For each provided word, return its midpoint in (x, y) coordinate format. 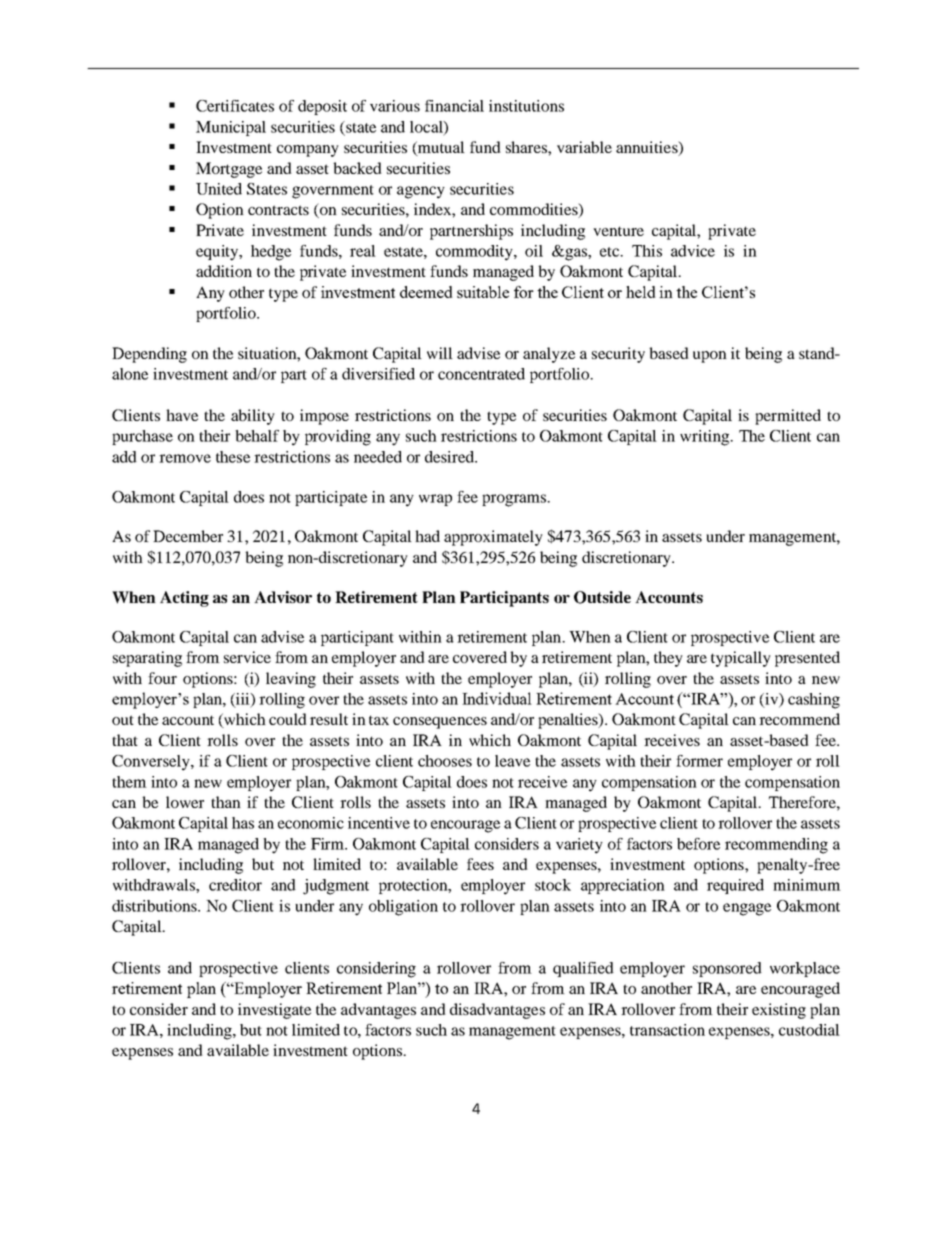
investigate (274, 1011)
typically (741, 659)
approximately (493, 538)
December (188, 536)
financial (454, 106)
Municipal (231, 128)
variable (584, 147)
